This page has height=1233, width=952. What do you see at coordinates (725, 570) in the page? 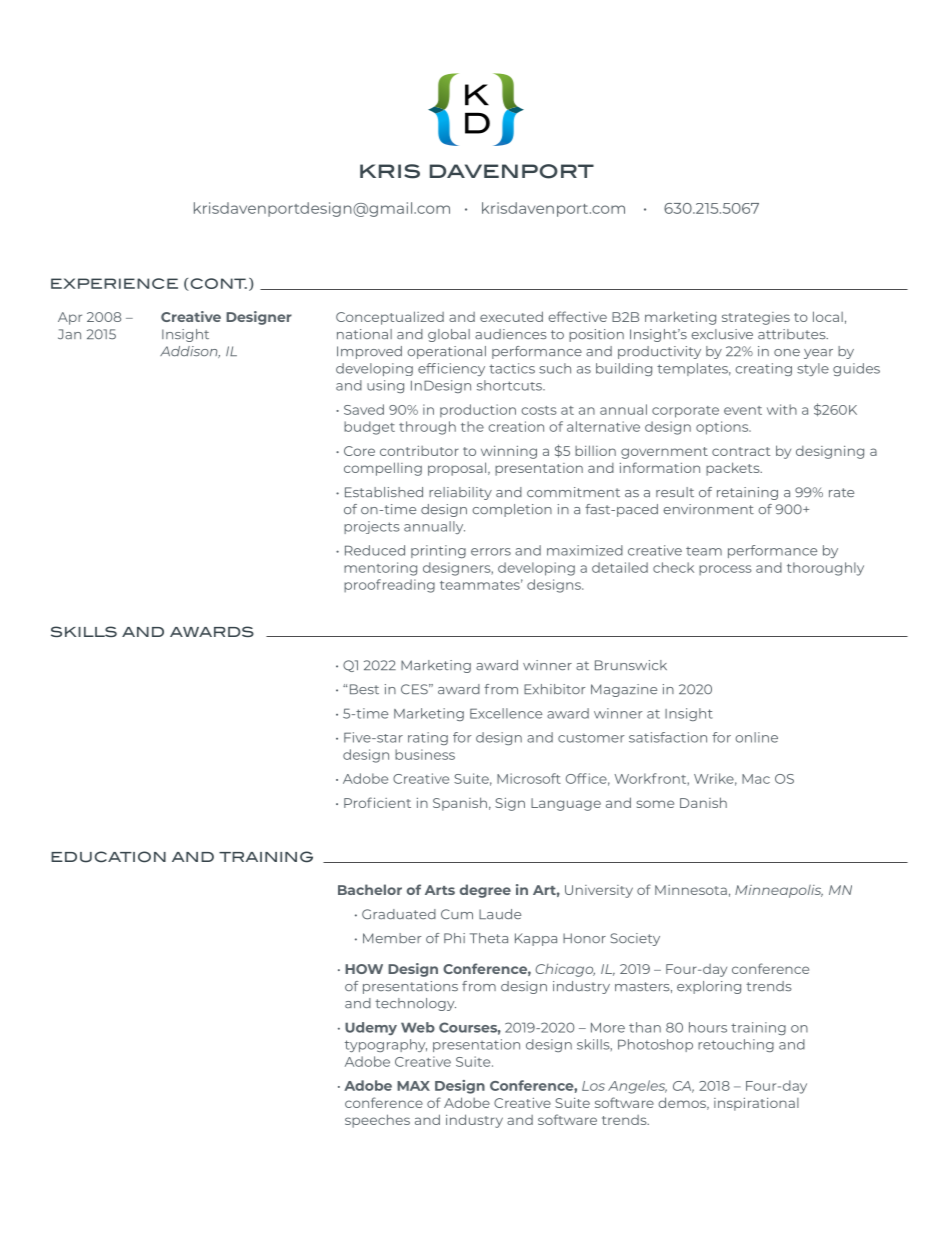
I see `process` at bounding box center [725, 570].
